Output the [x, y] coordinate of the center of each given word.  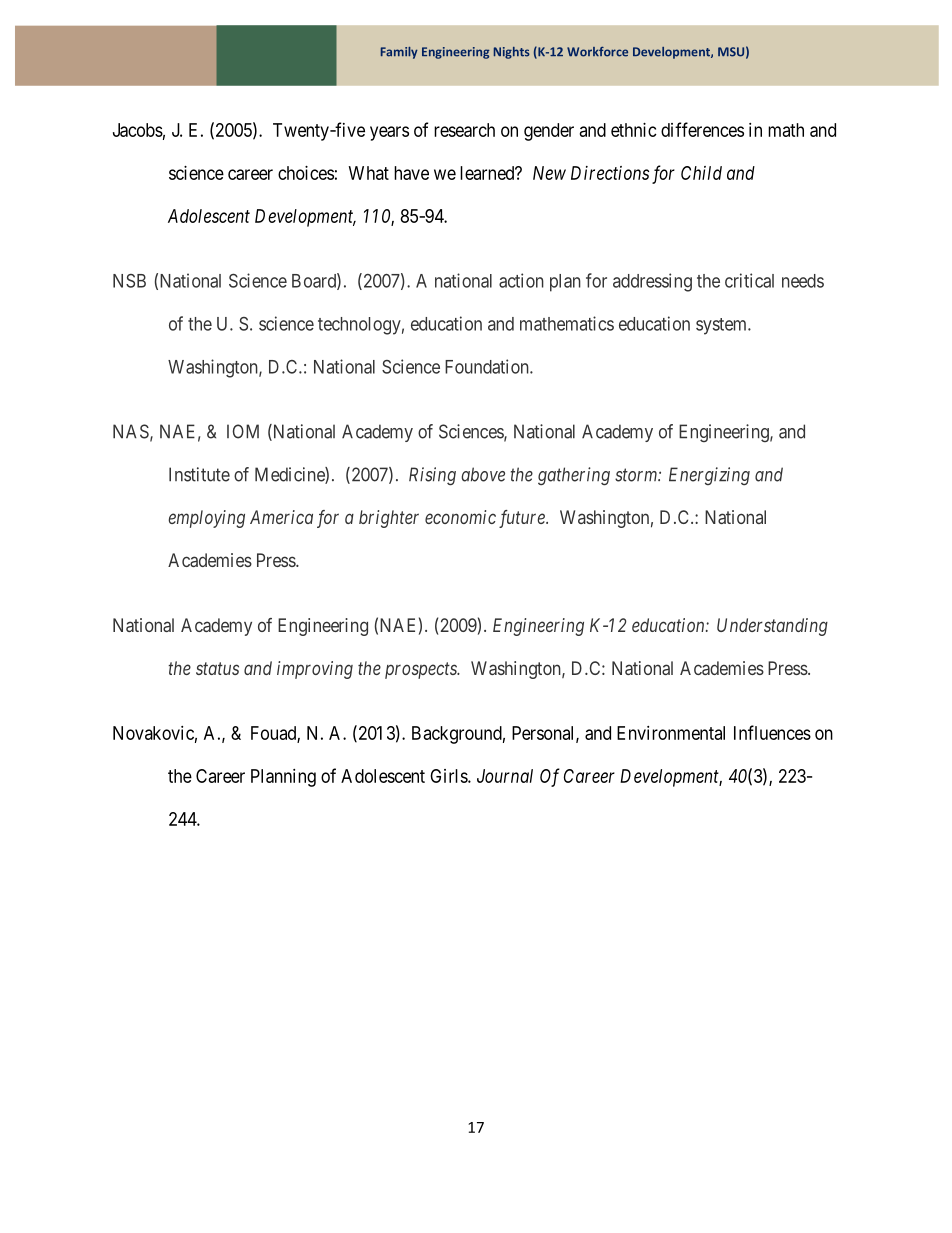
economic [460, 517]
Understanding [772, 627]
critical [749, 280]
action [521, 280]
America [281, 517]
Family [399, 53]
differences [702, 129]
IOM [243, 431]
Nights [512, 53]
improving [315, 670]
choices [306, 173]
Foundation [488, 366]
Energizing [709, 476]
